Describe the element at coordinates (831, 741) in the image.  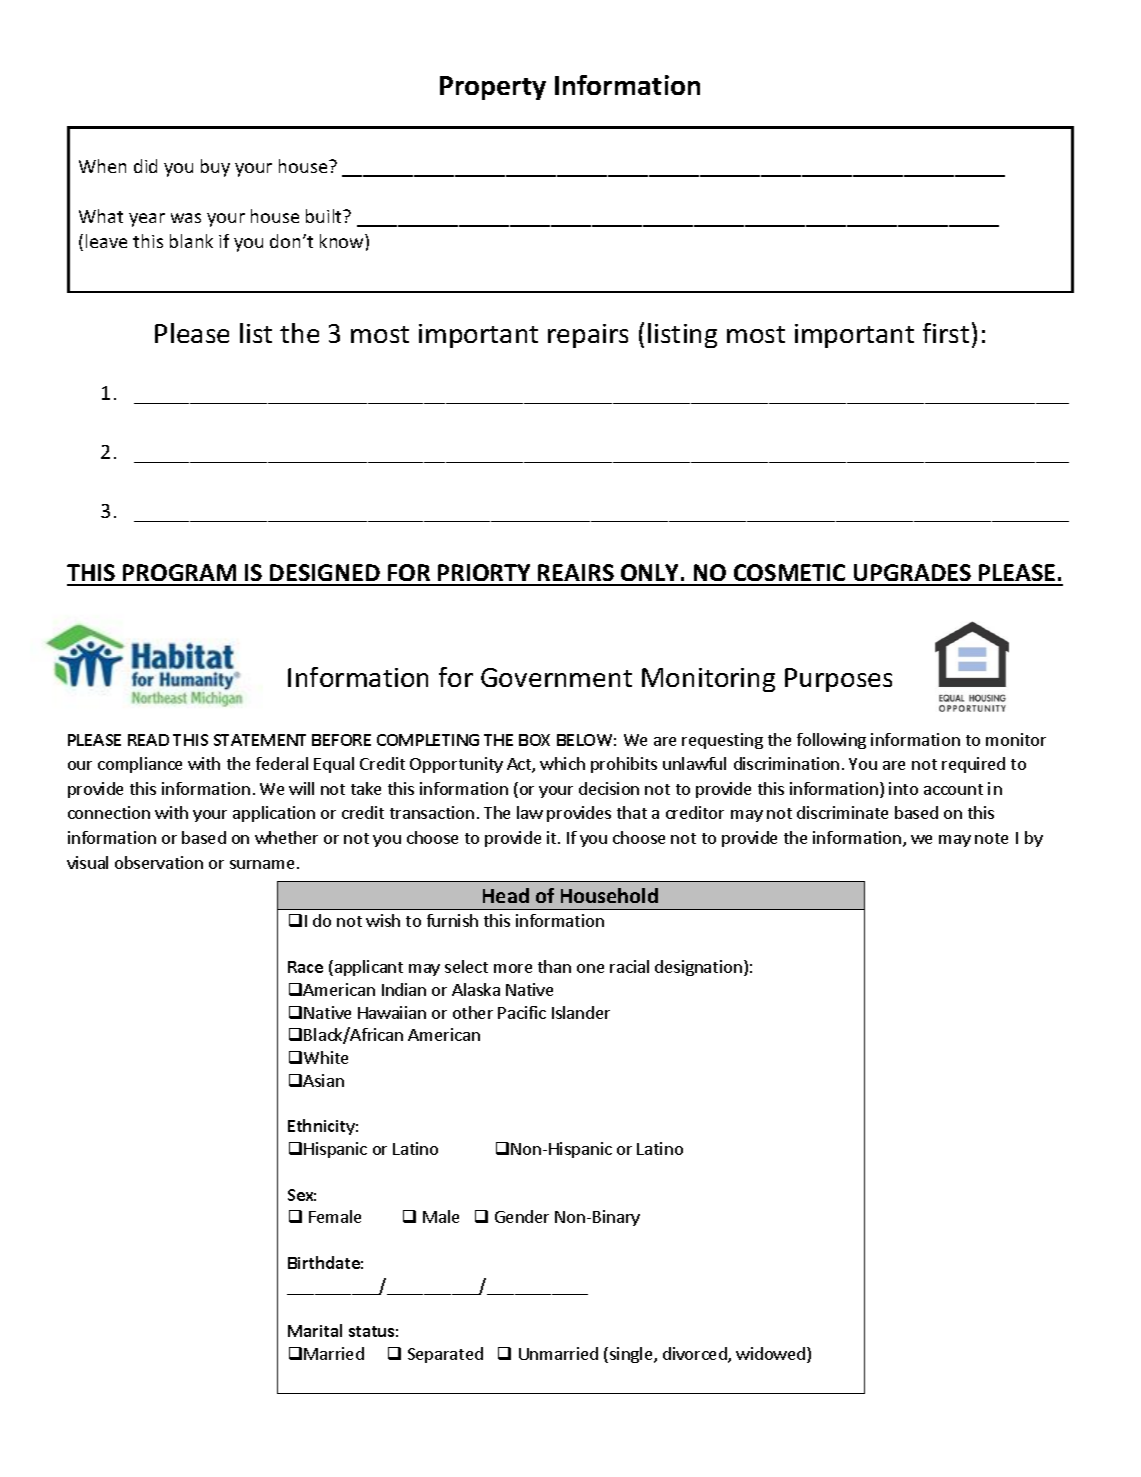
I see `following` at that location.
